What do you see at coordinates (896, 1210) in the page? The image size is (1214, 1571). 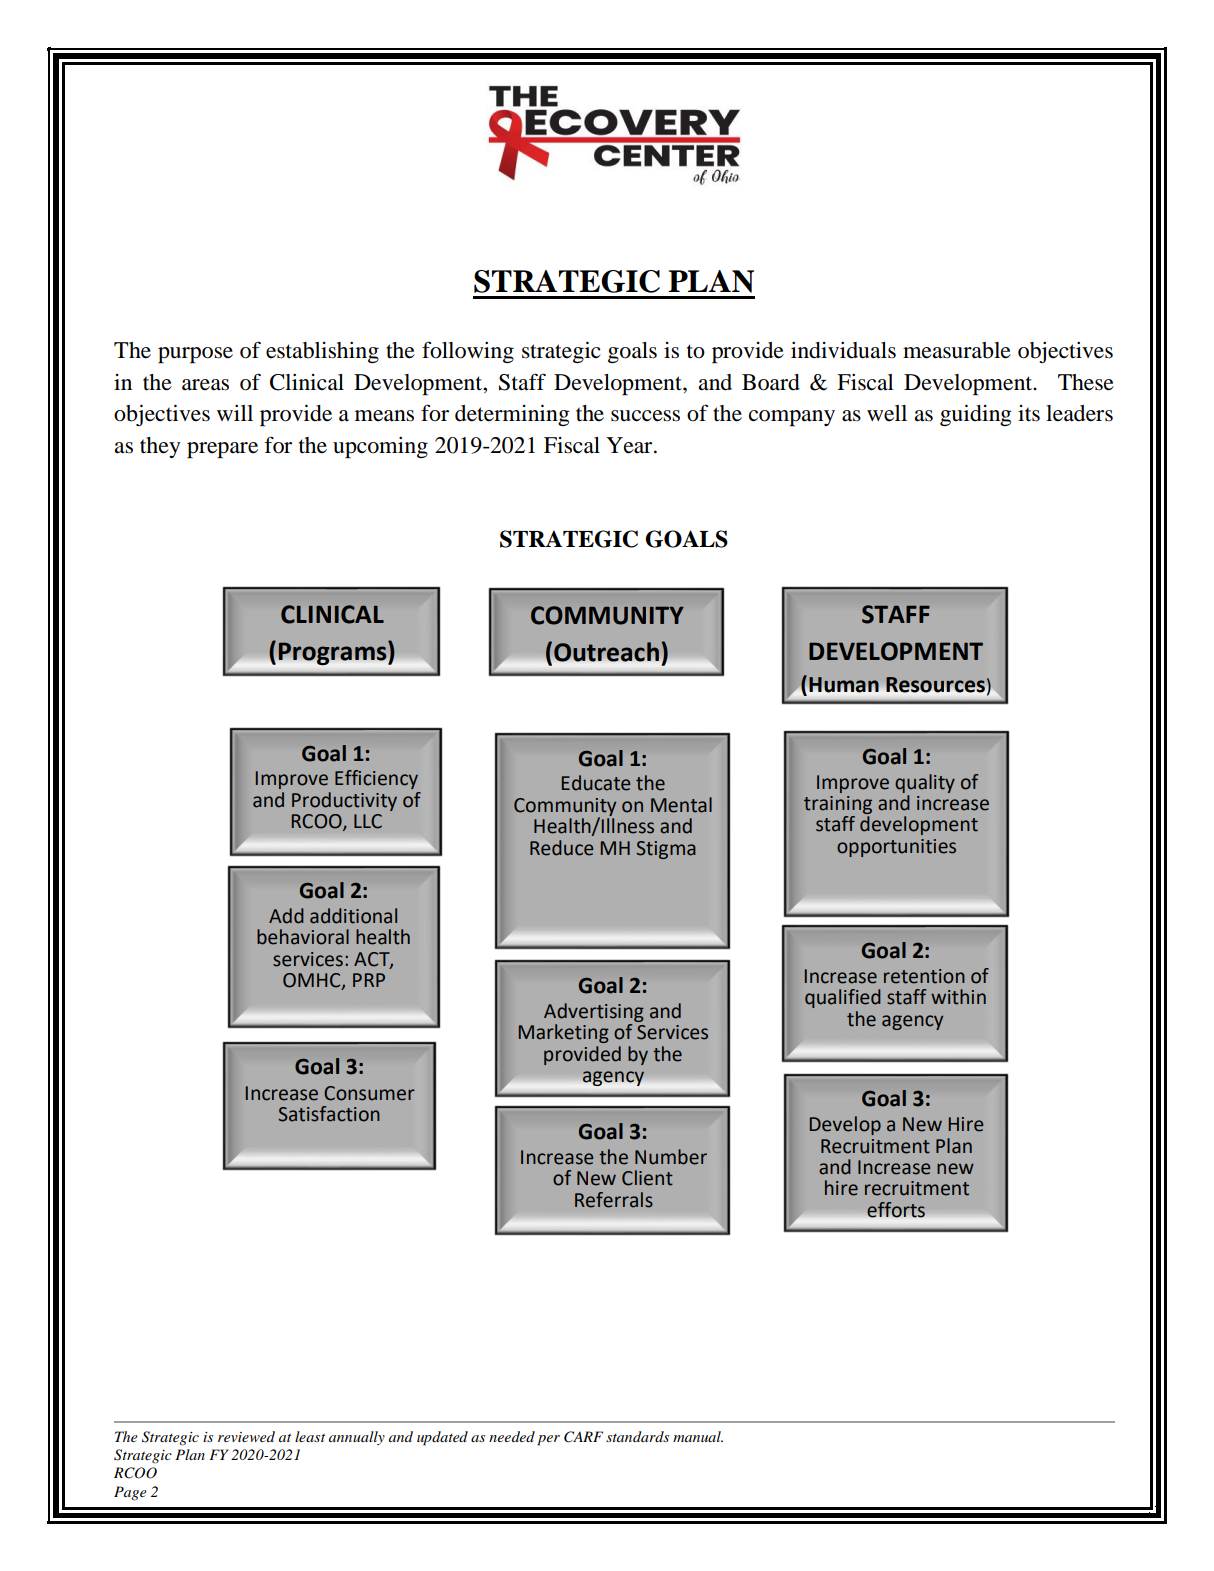 I see `efforts` at bounding box center [896, 1210].
